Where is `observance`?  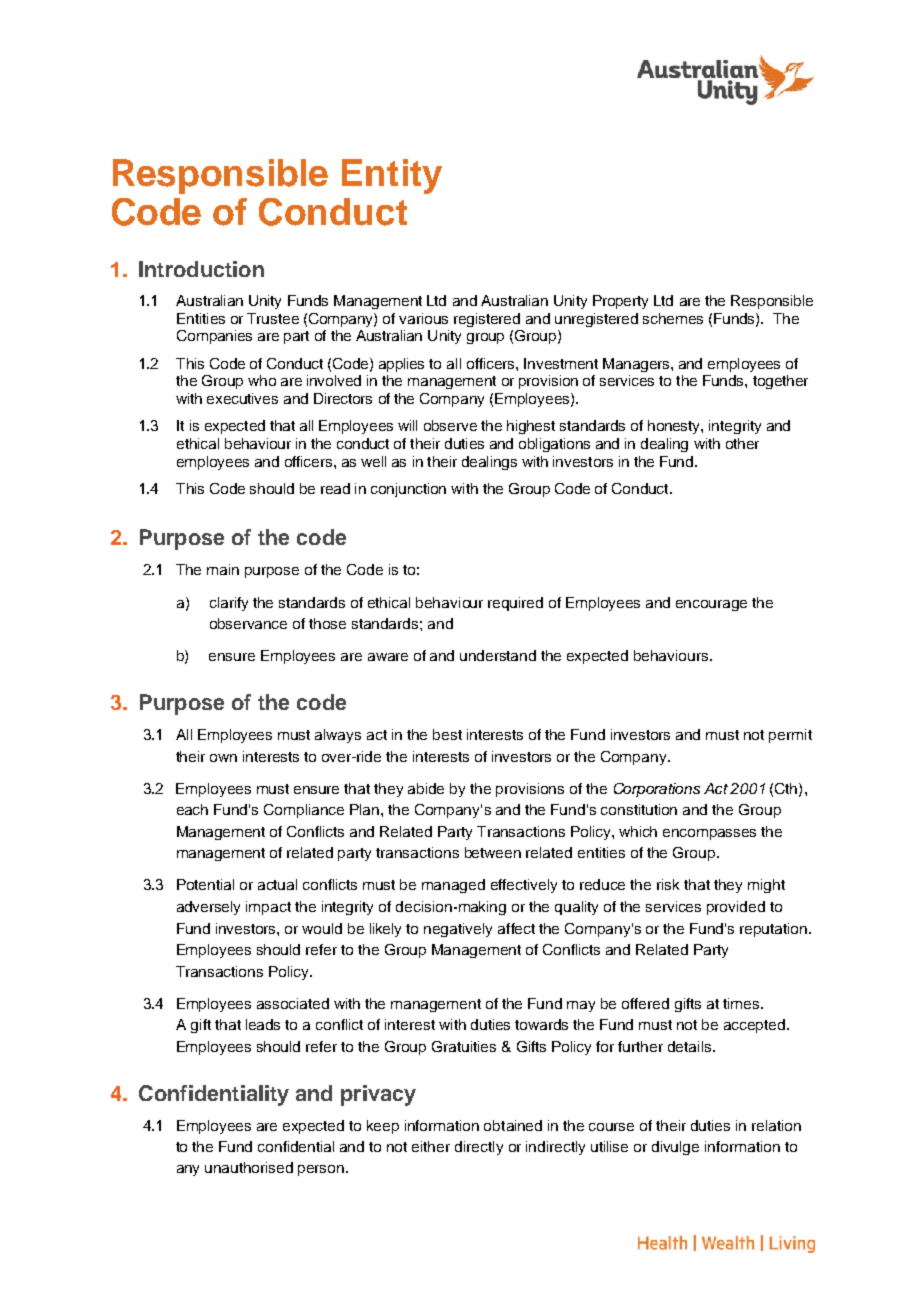 observance is located at coordinates (248, 623).
